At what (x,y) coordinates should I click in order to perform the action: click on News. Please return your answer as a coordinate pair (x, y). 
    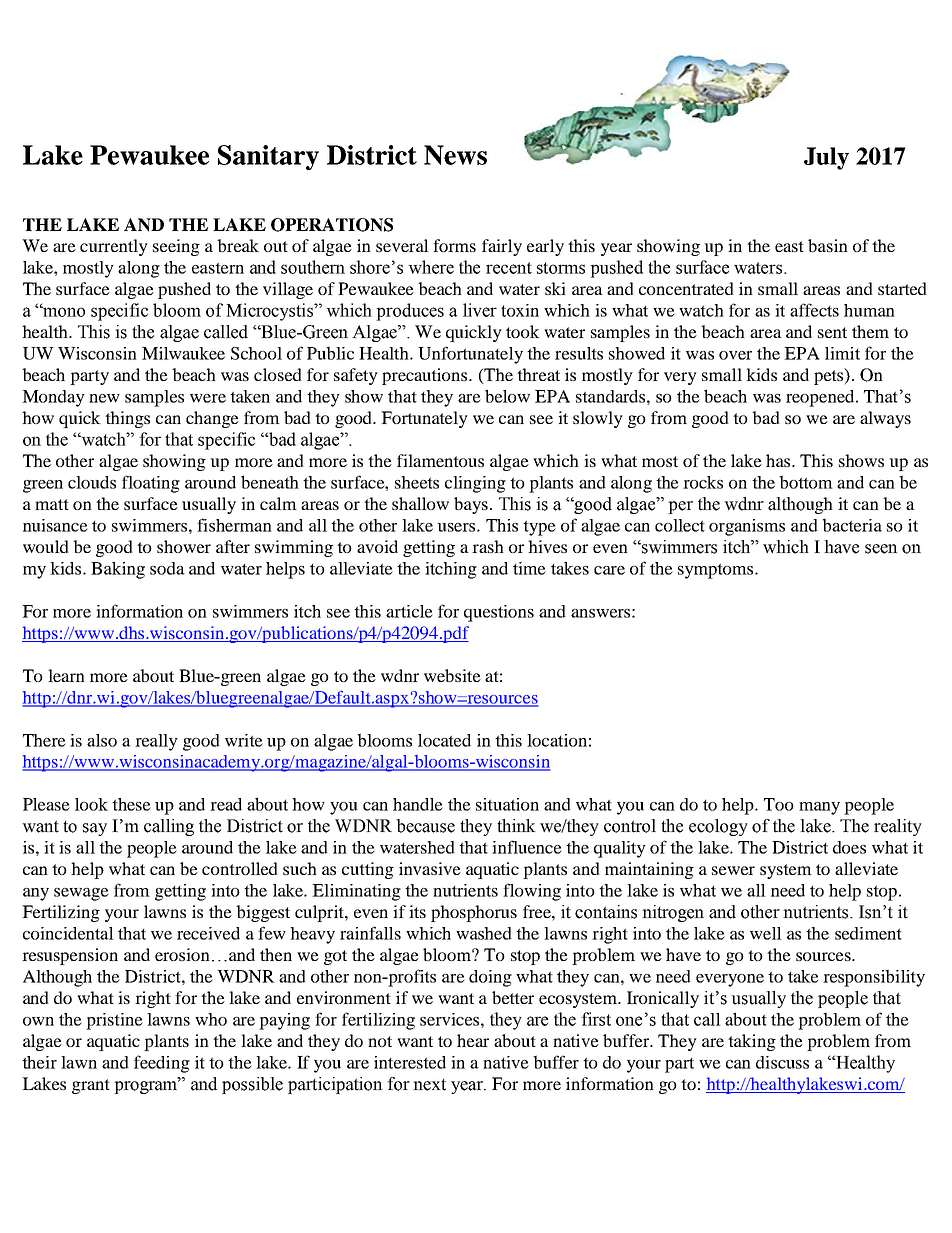
    Looking at the image, I should click on (455, 155).
